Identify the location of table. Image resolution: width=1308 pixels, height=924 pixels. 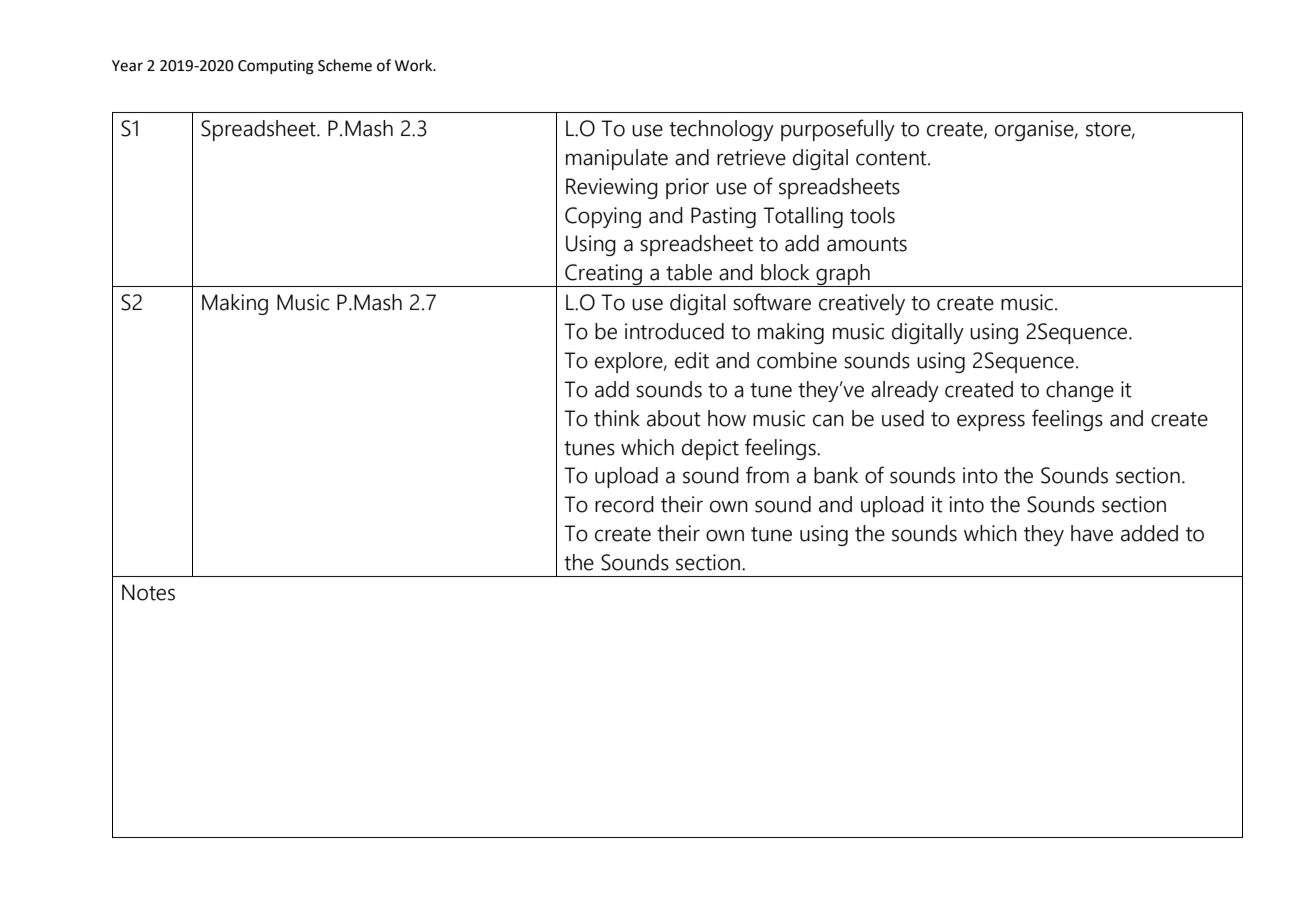
(689, 272).
